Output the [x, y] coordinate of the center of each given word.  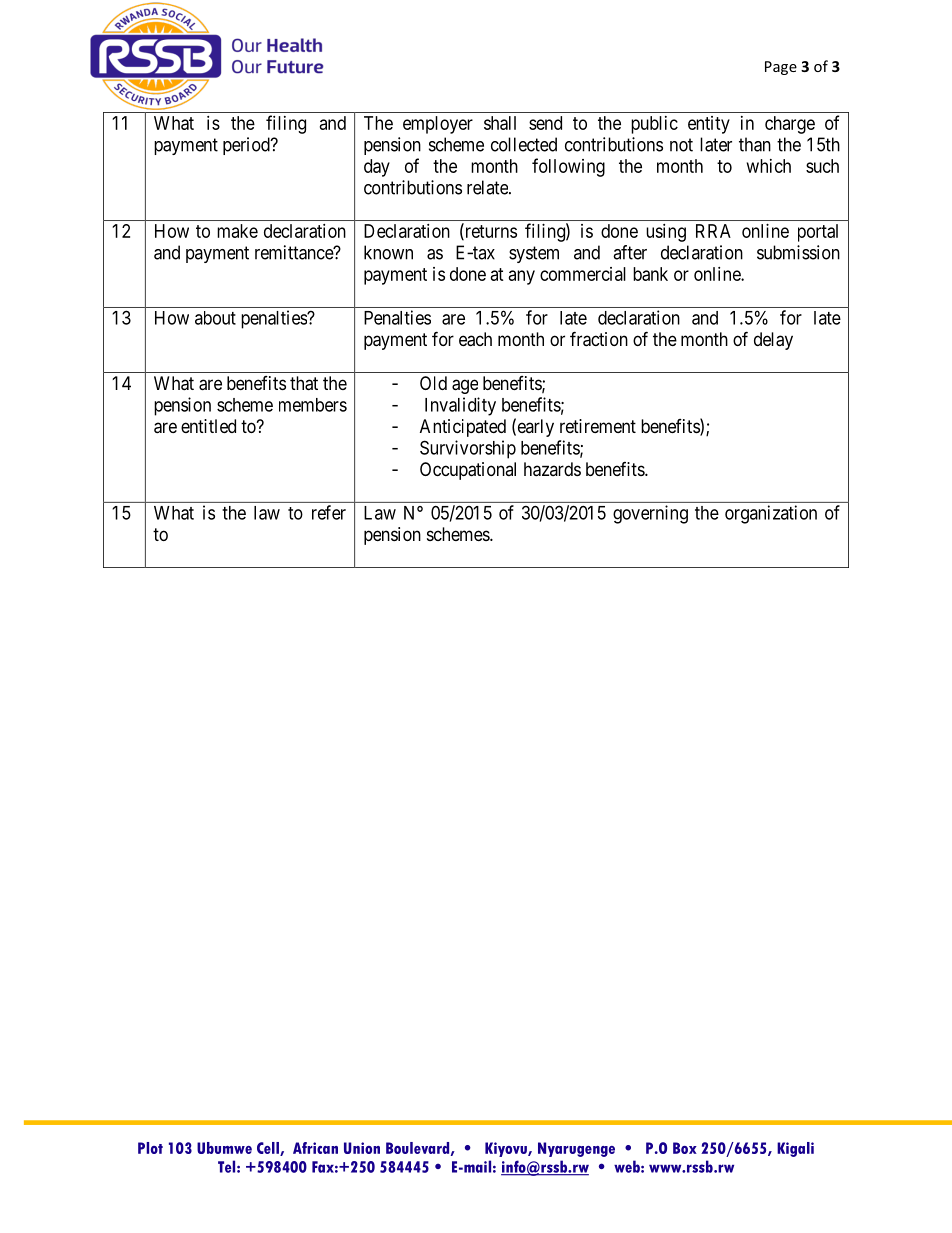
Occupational [468, 471]
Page [781, 68]
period [247, 146]
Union [362, 1148]
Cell [269, 1149]
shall [500, 123]
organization [771, 514]
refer [329, 512]
